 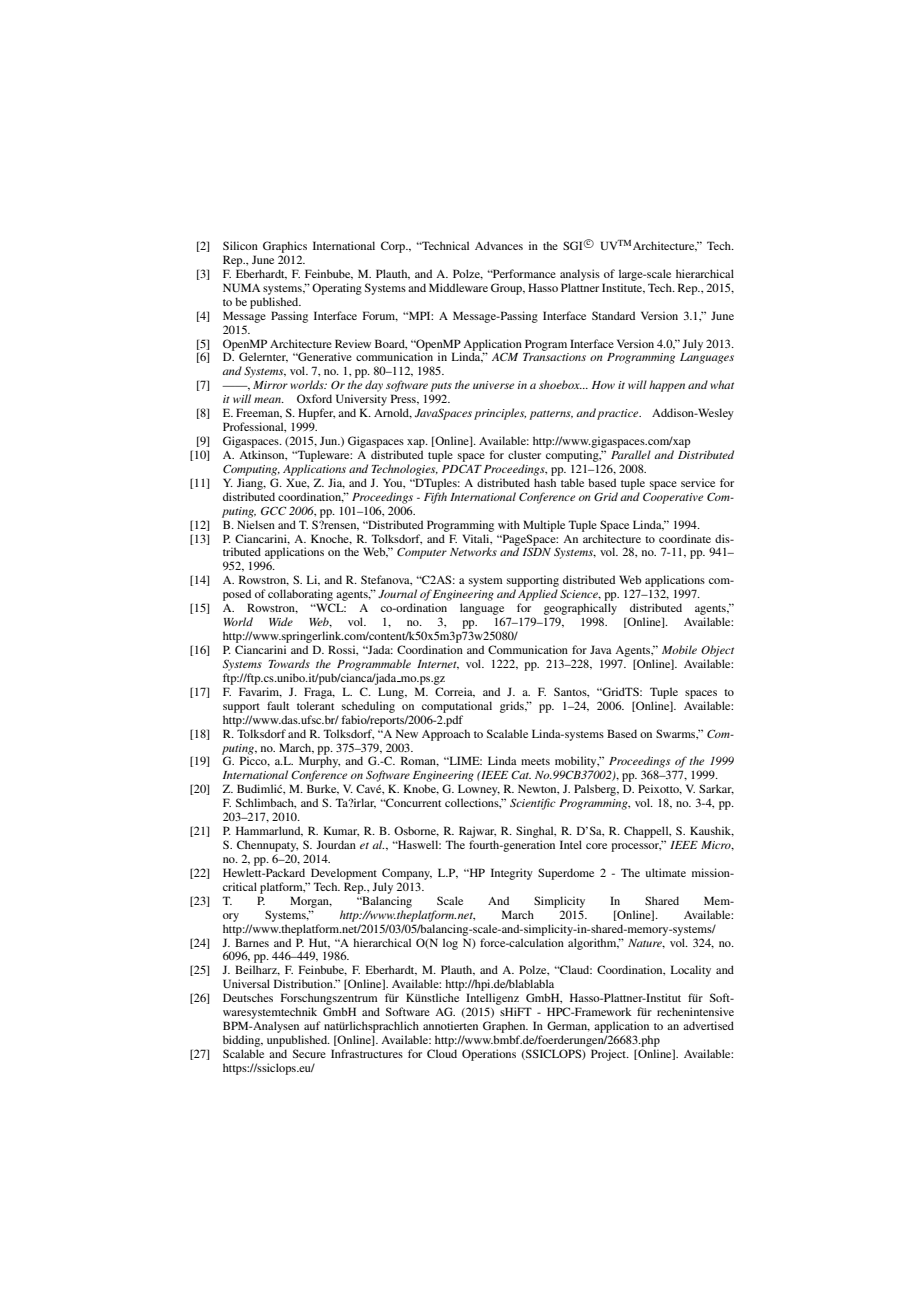 What do you see at coordinates (512, 874) in the page?
I see `Integrity` at bounding box center [512, 874].
